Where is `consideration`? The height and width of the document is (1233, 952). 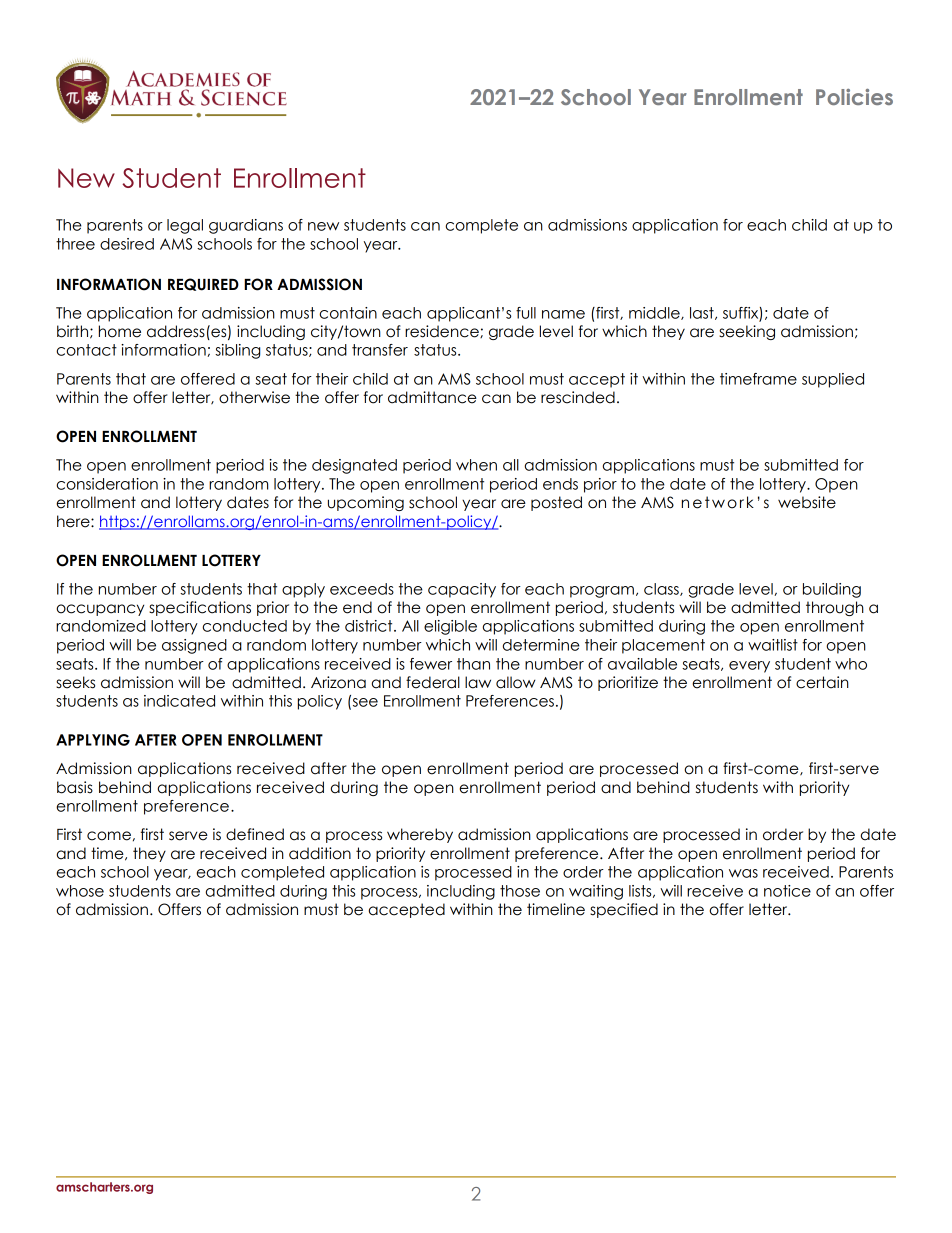 consideration is located at coordinates (107, 484).
